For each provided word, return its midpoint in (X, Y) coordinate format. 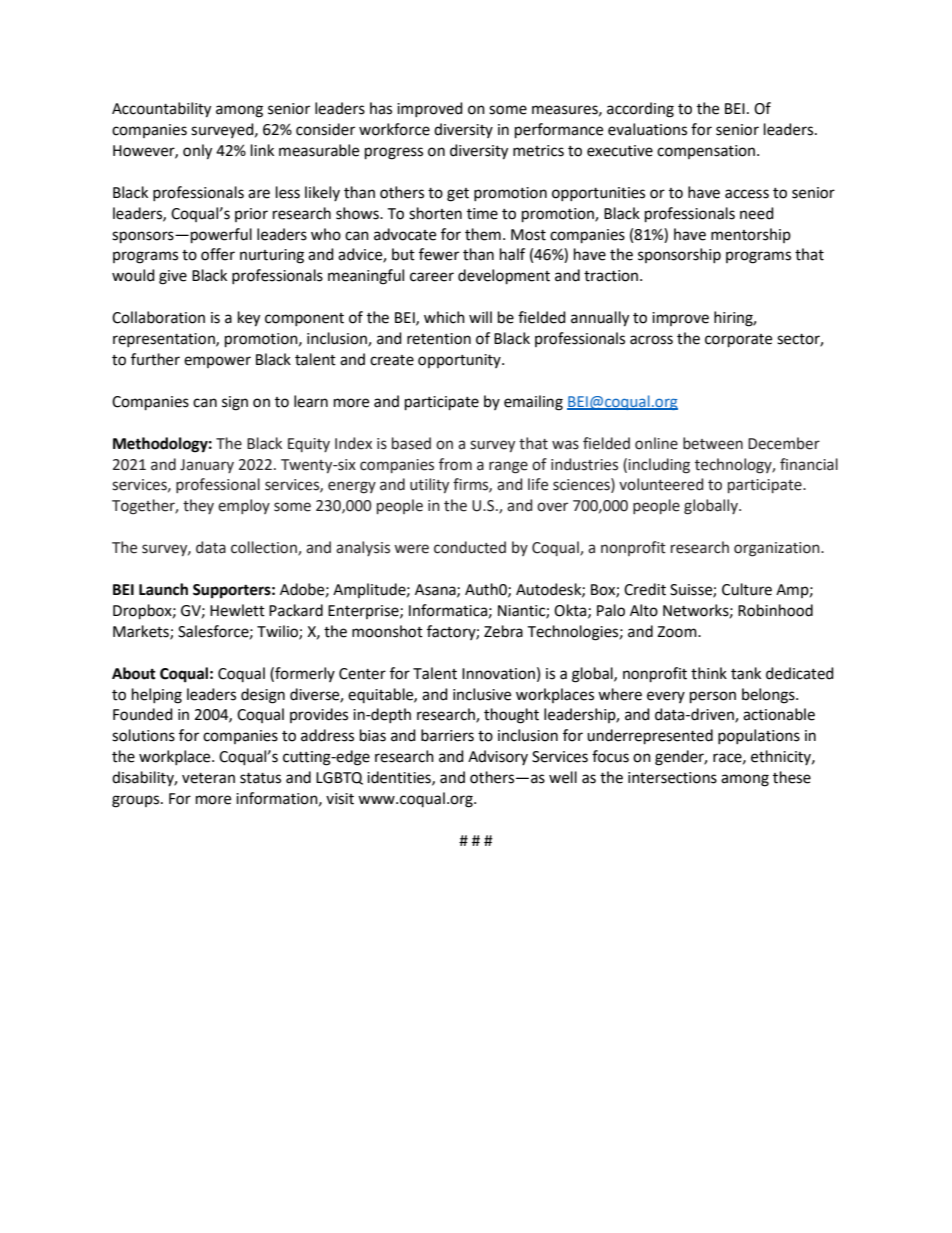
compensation (706, 152)
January (207, 466)
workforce (394, 129)
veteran (208, 778)
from (455, 464)
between (713, 443)
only (197, 152)
